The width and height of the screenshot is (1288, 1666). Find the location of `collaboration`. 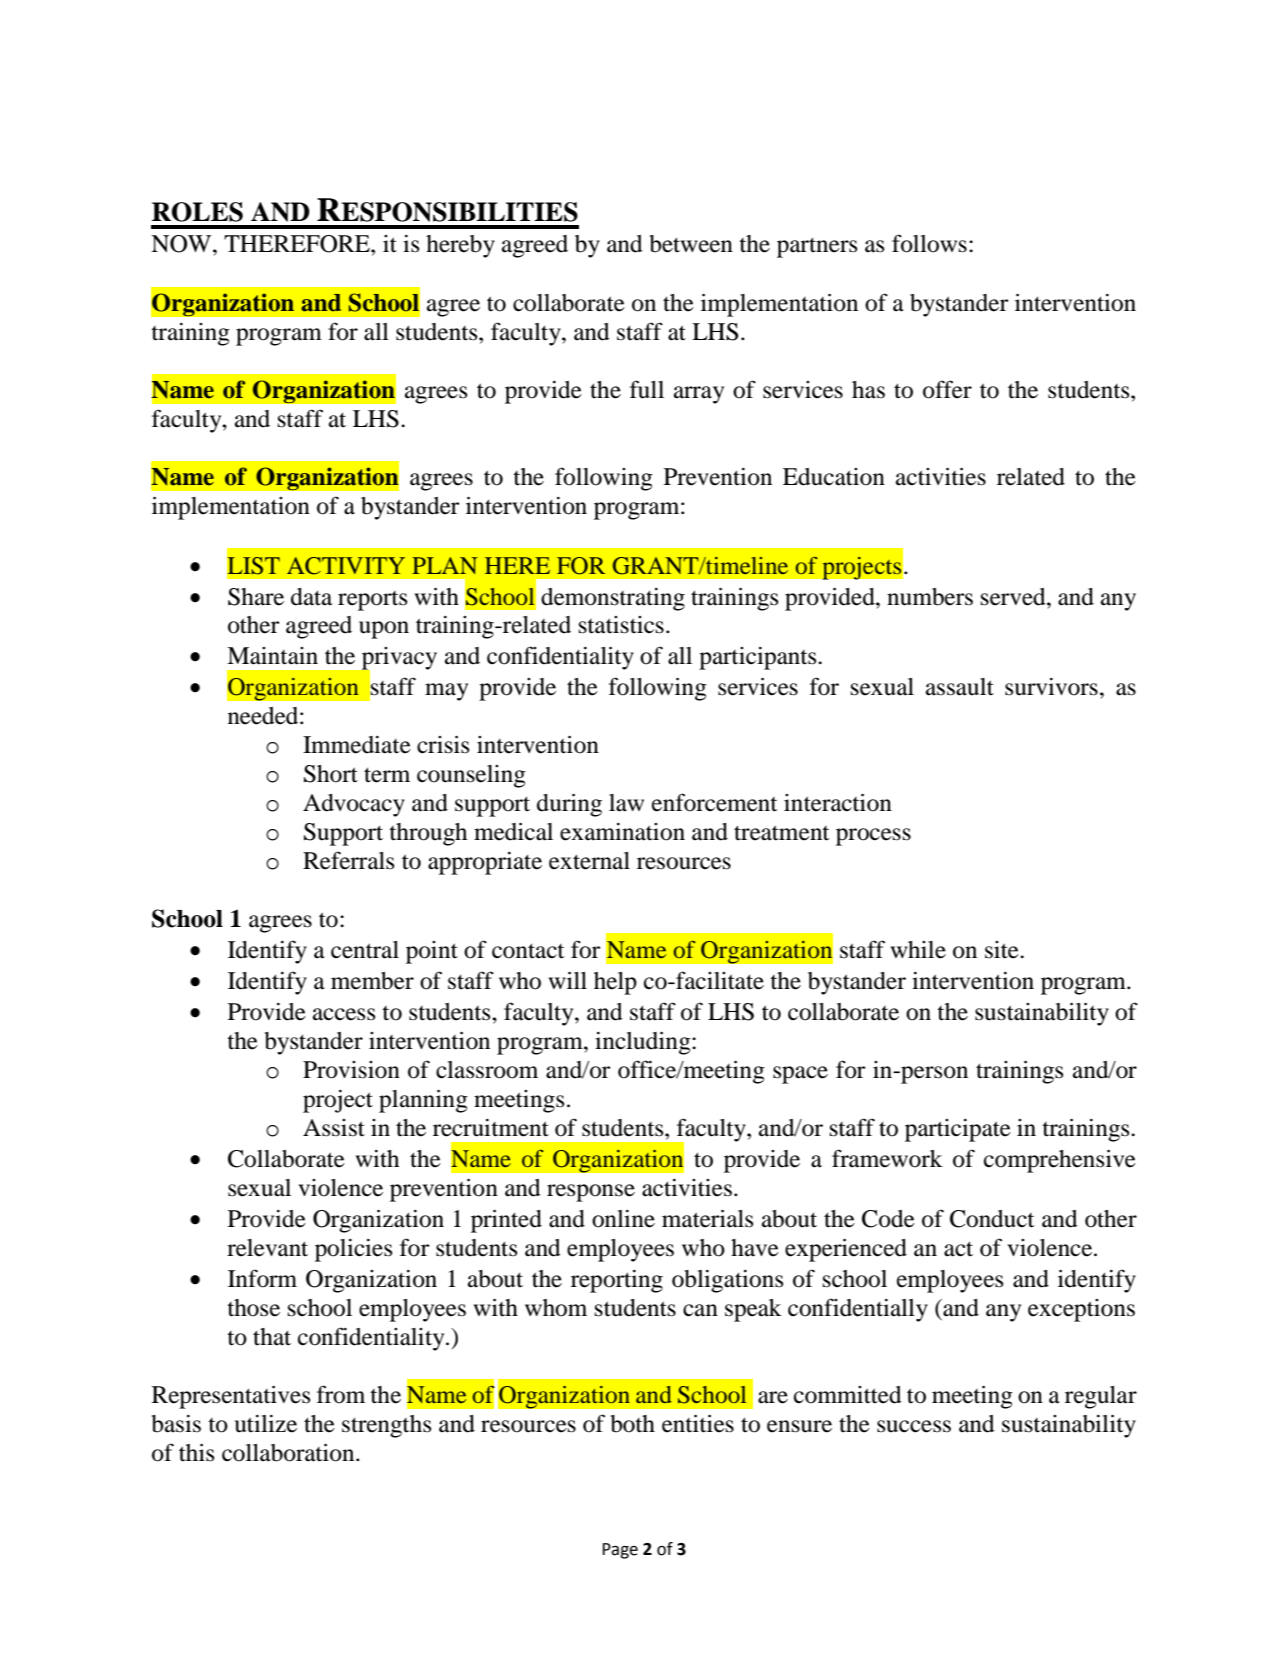

collaboration is located at coordinates (289, 1453).
